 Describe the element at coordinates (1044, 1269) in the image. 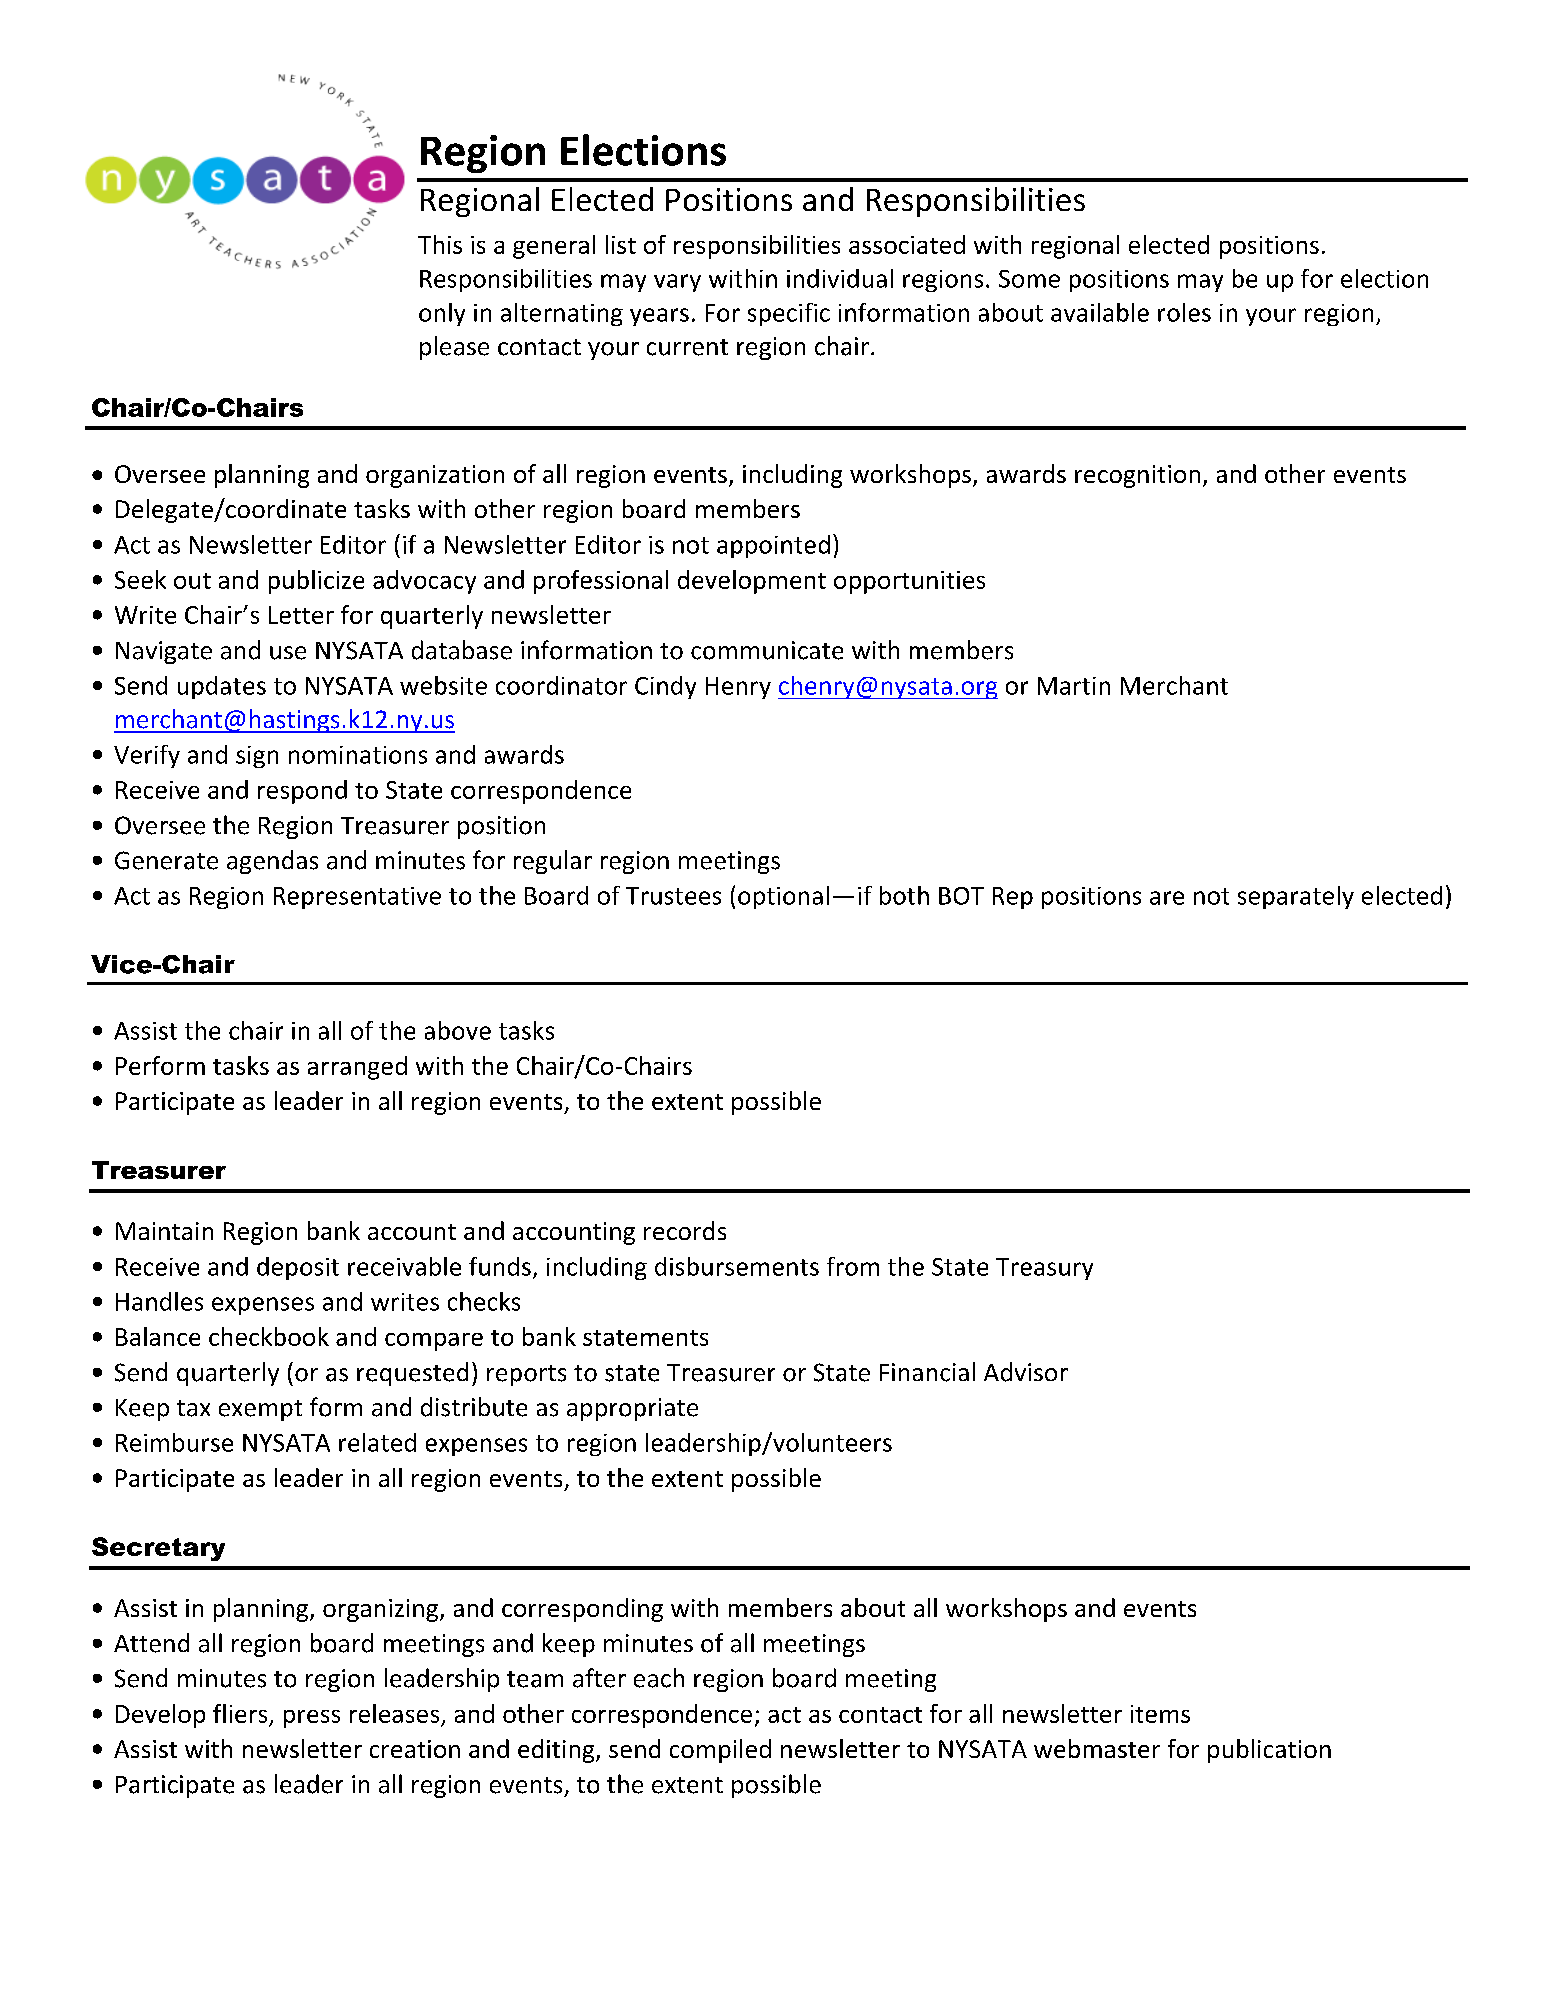

I see `Treasury` at that location.
